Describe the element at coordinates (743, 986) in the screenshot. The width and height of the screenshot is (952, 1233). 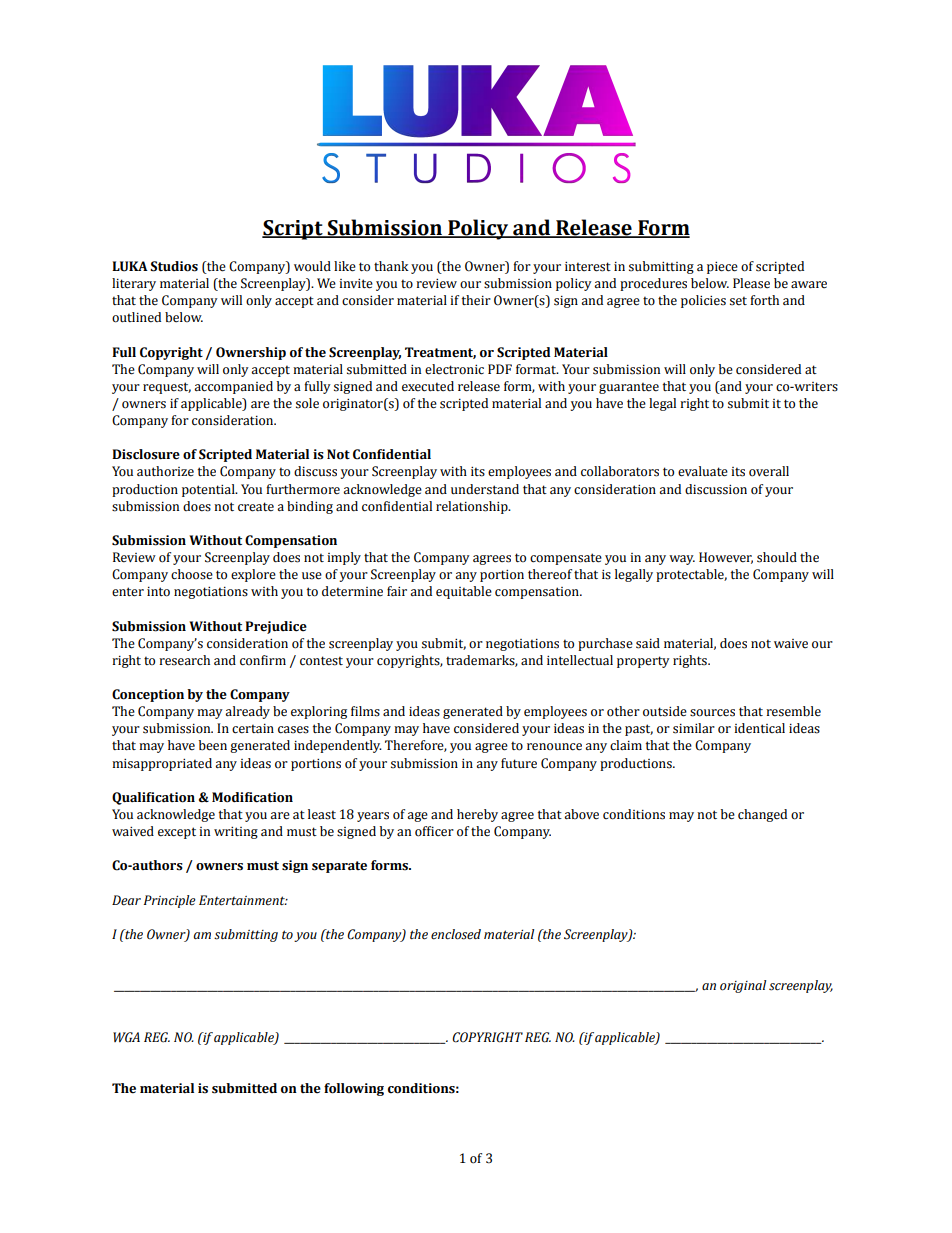
I see `original` at that location.
